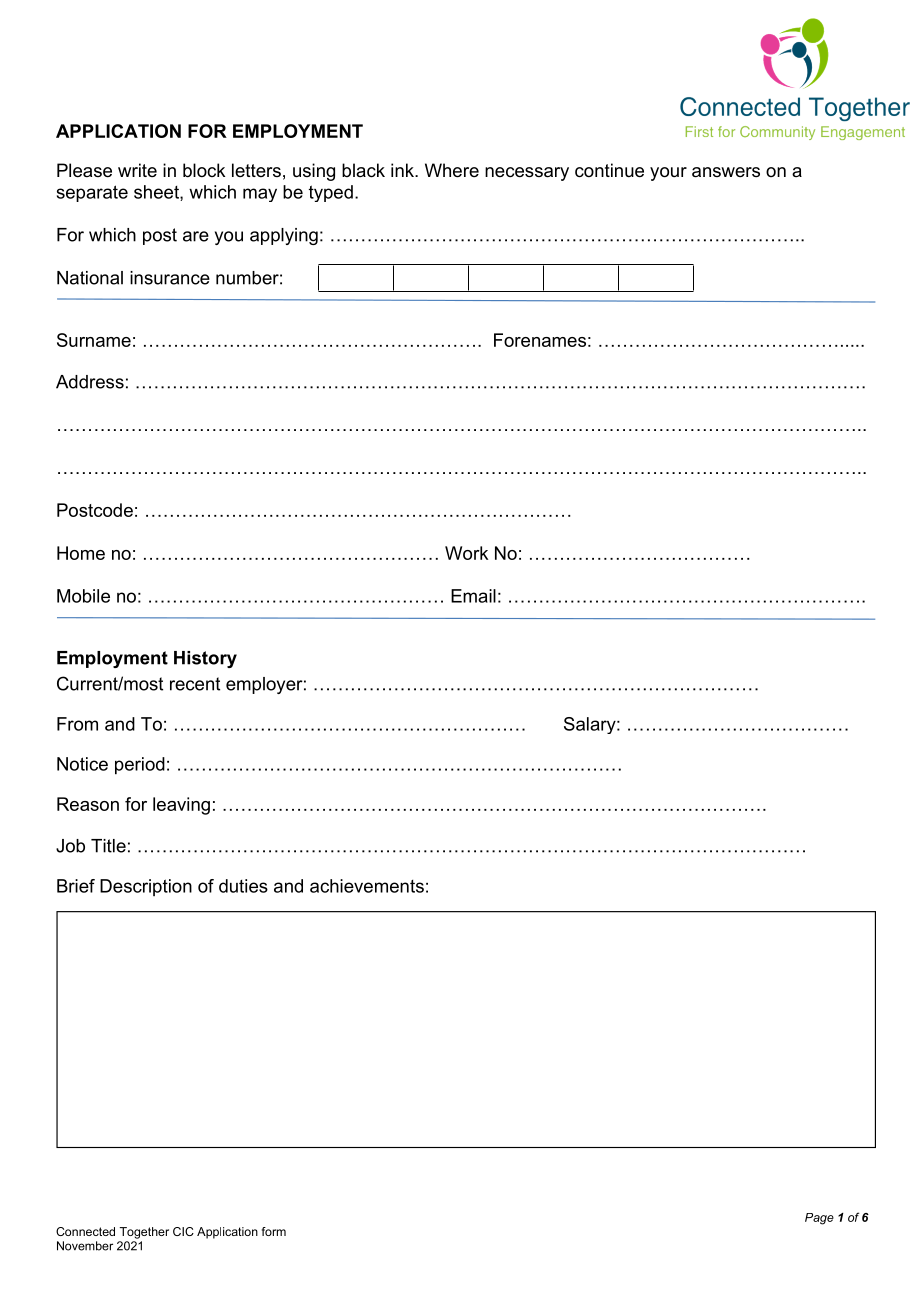  Describe the element at coordinates (452, 170) in the screenshot. I see `Where` at that location.
